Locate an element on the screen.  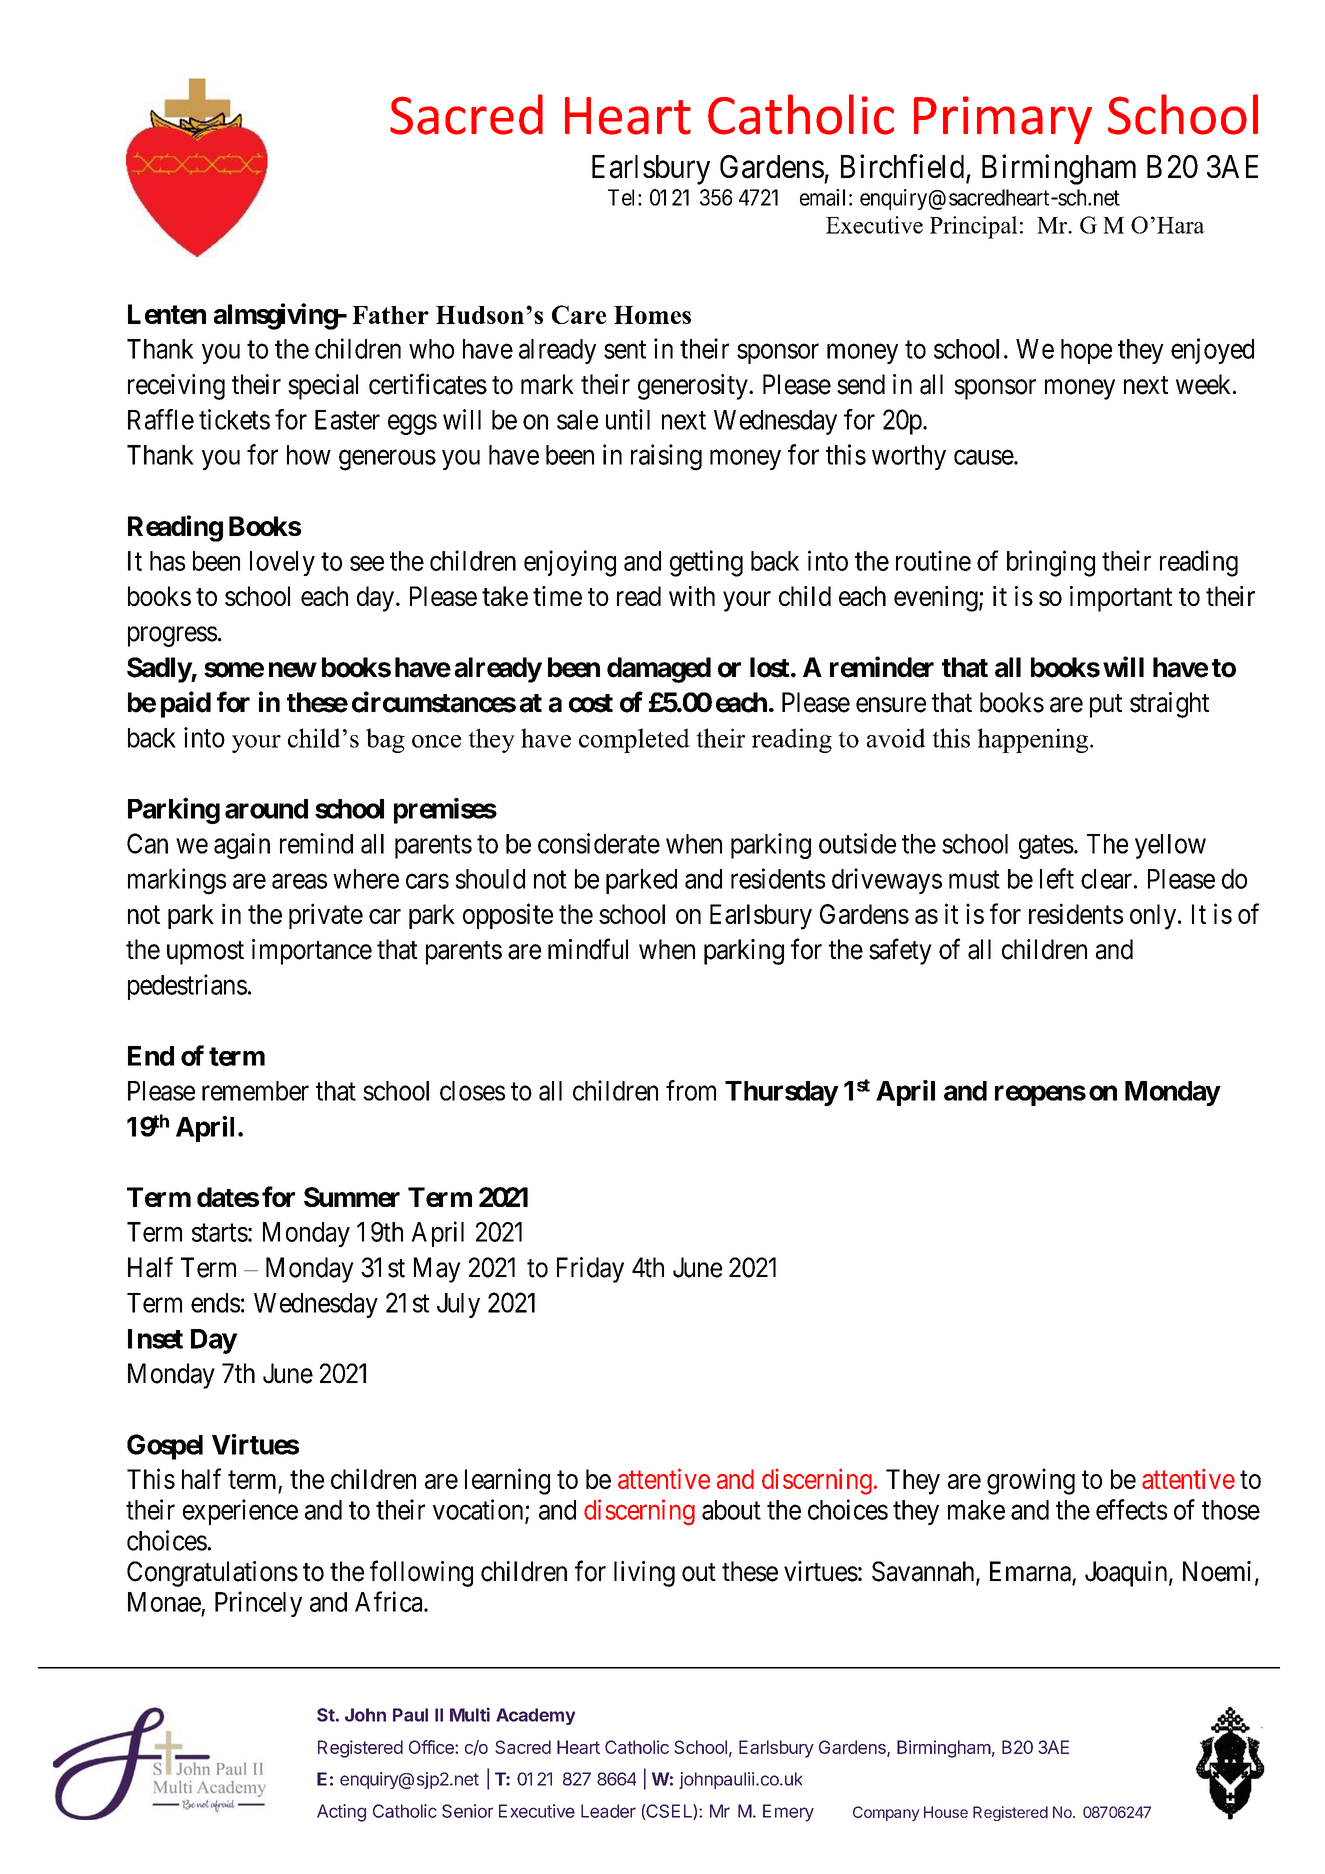
experience is located at coordinates (240, 1512).
